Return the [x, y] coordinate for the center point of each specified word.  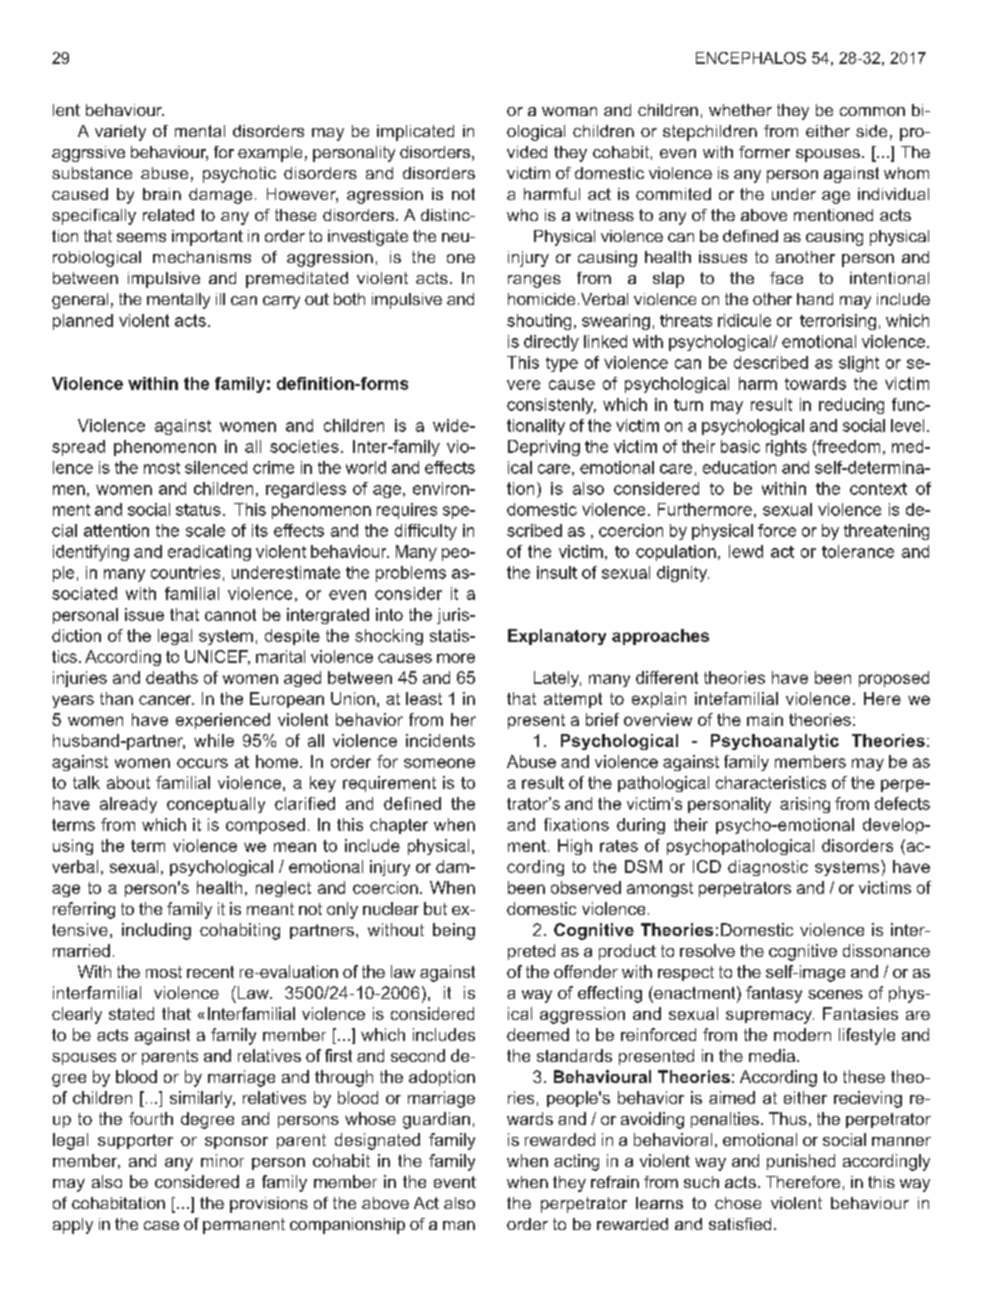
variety [120, 133]
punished [801, 1162]
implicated [415, 133]
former [764, 152]
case [161, 1225]
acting [576, 1162]
